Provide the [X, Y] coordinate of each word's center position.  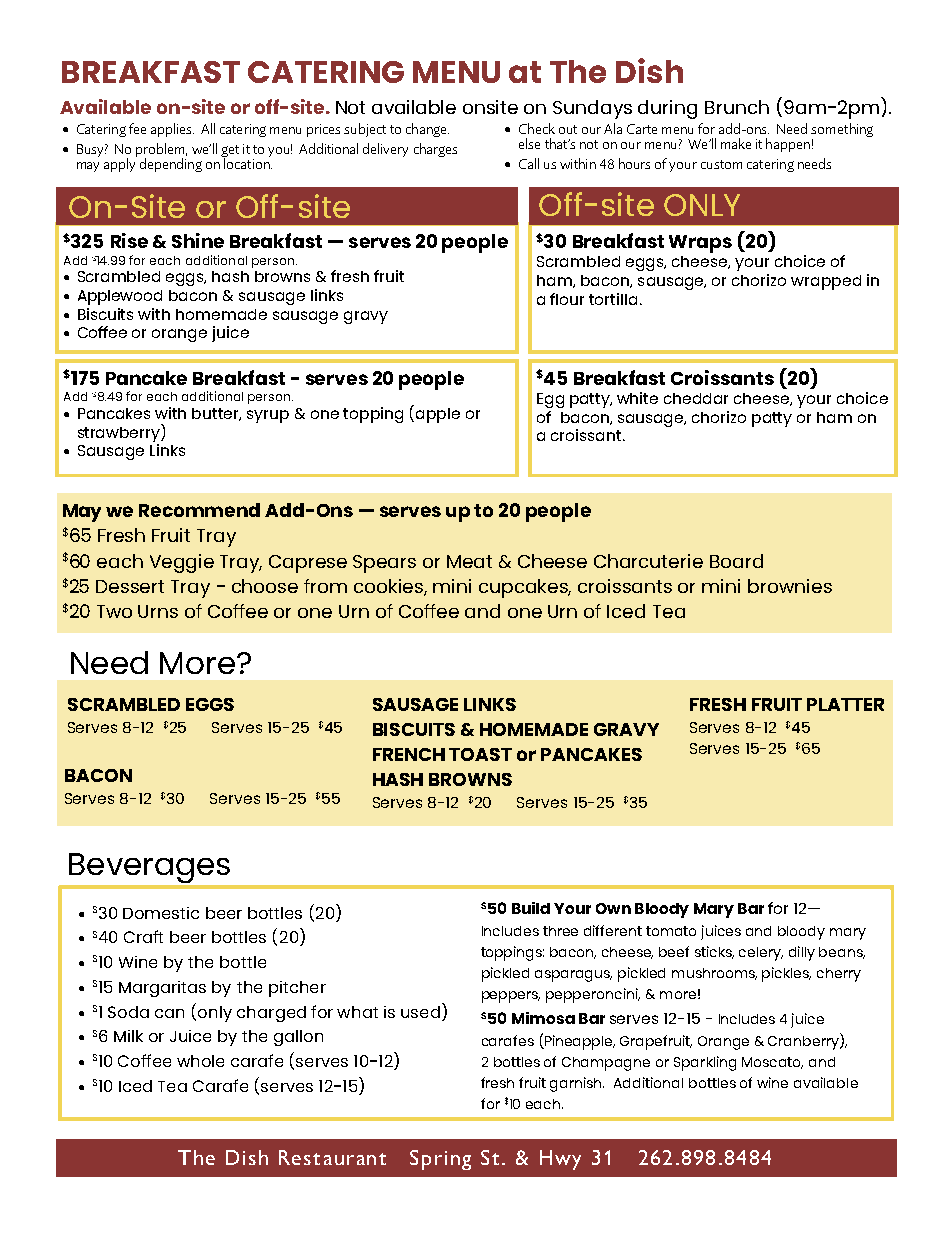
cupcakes [525, 588]
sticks [714, 952]
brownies [790, 586]
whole [200, 1061]
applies [172, 130]
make [736, 143]
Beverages [149, 868]
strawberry [120, 433]
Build [531, 908]
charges [435, 150]
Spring [440, 1160]
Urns [158, 611]
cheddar [696, 398]
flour [567, 299]
